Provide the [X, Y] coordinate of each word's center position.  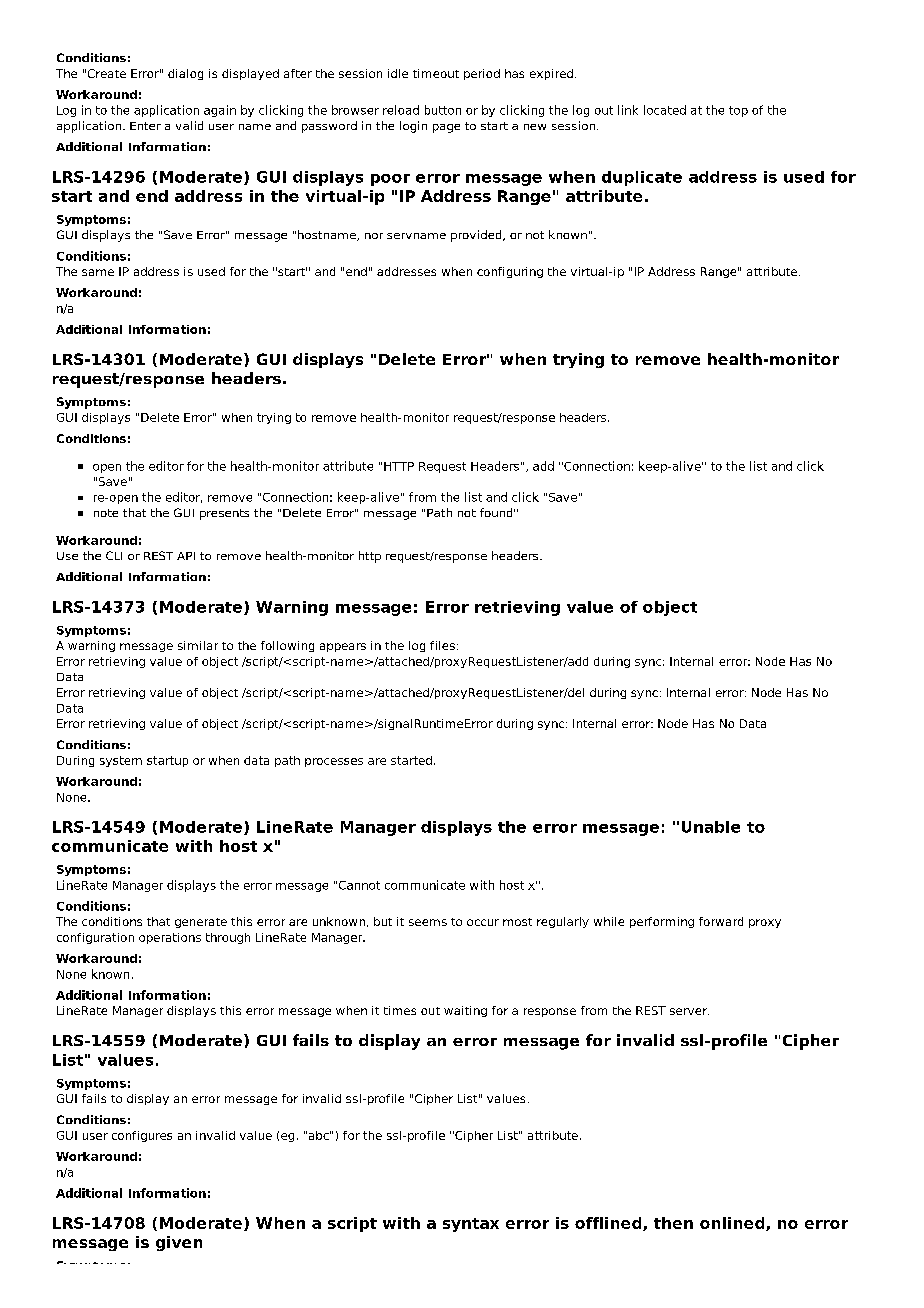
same [98, 272]
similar [198, 645]
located [665, 110]
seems [428, 922]
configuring [510, 272]
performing [662, 922]
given [179, 1243]
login [413, 127]
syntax [471, 1225]
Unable [711, 827]
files [442, 645]
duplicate [642, 178]
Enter [145, 126]
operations [170, 938]
